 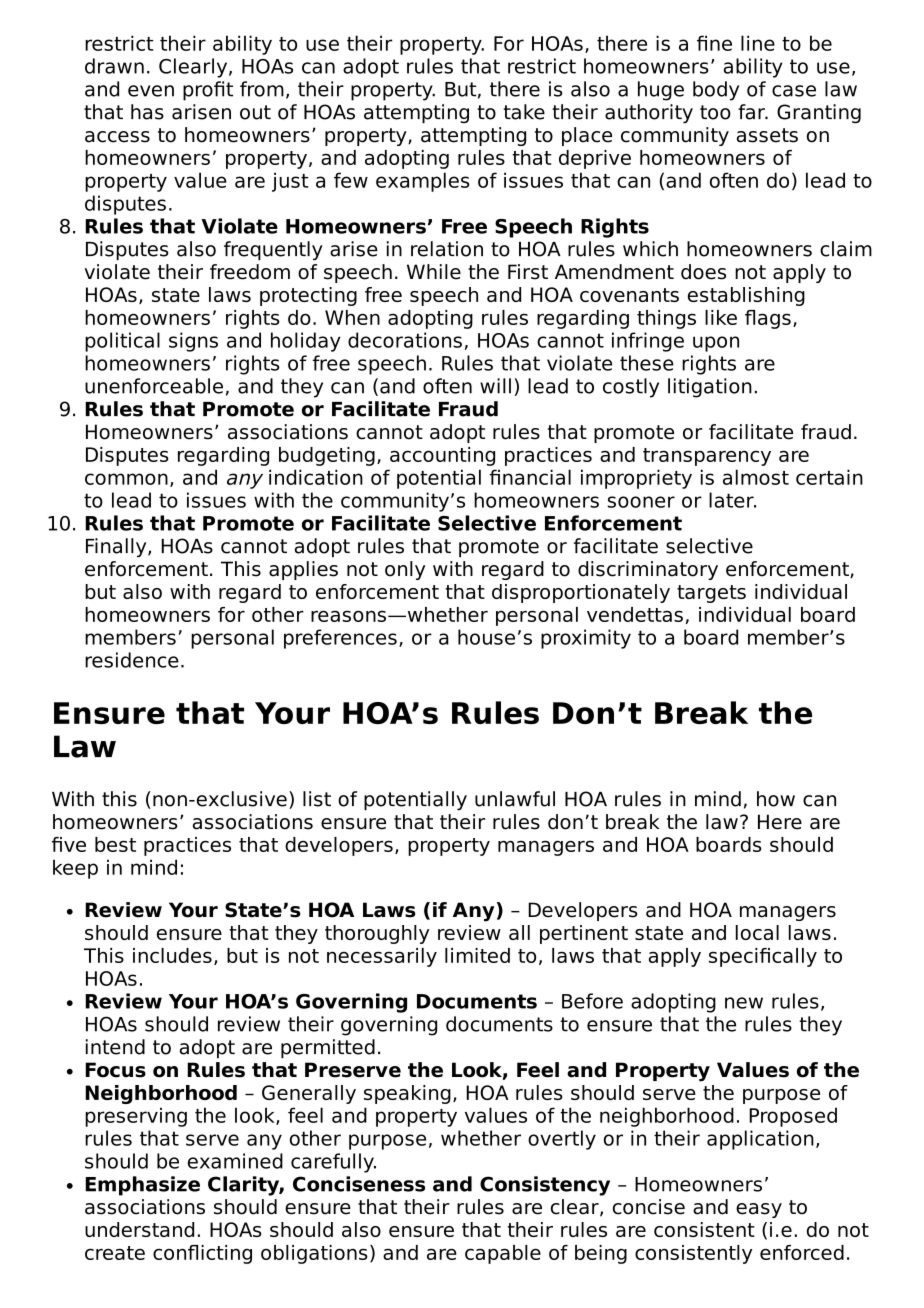 I want to click on residence, so click(x=132, y=660).
